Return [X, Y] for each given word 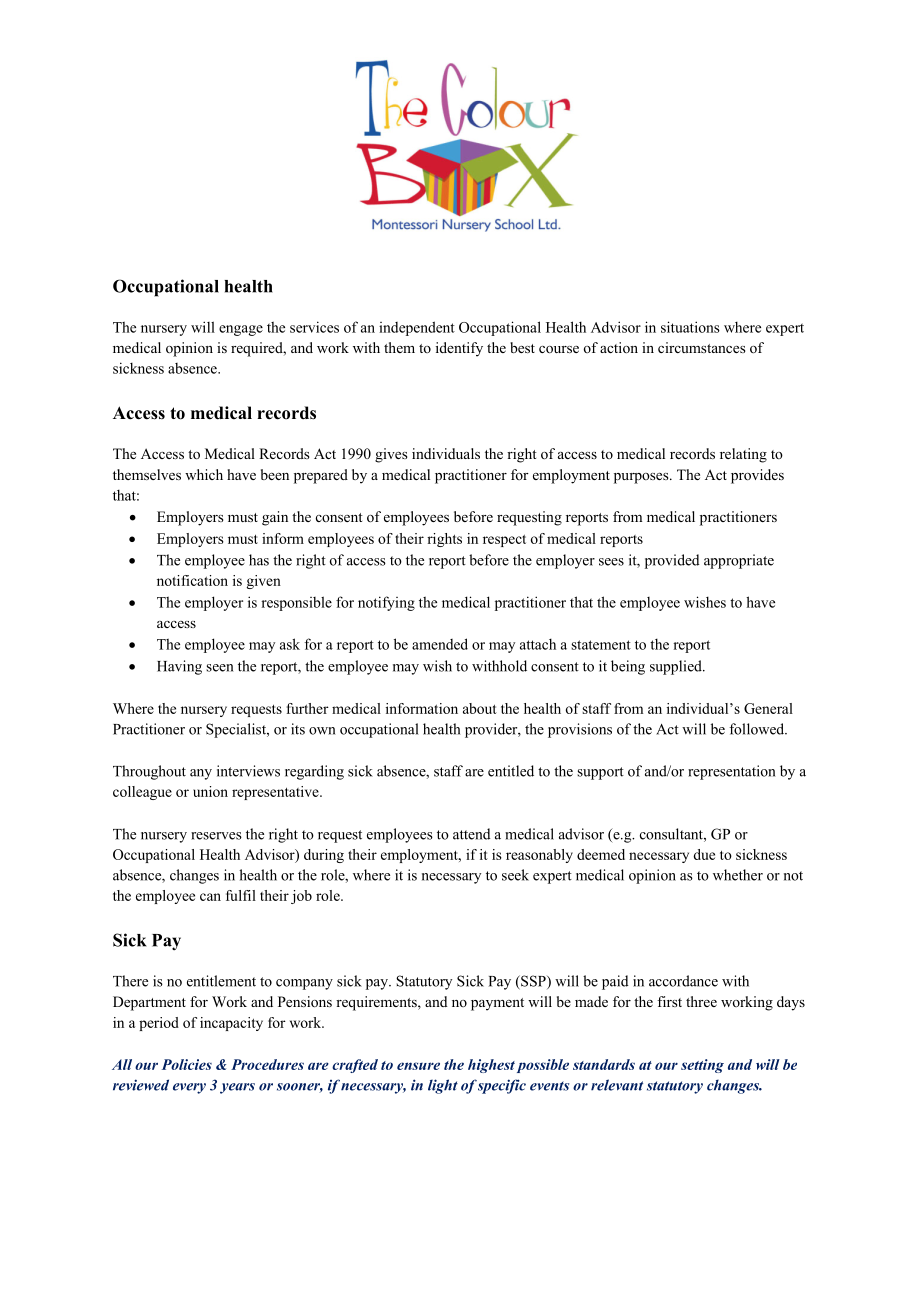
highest [491, 1066]
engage [241, 330]
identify [459, 349]
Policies [187, 1064]
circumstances [702, 347]
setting [702, 1066]
